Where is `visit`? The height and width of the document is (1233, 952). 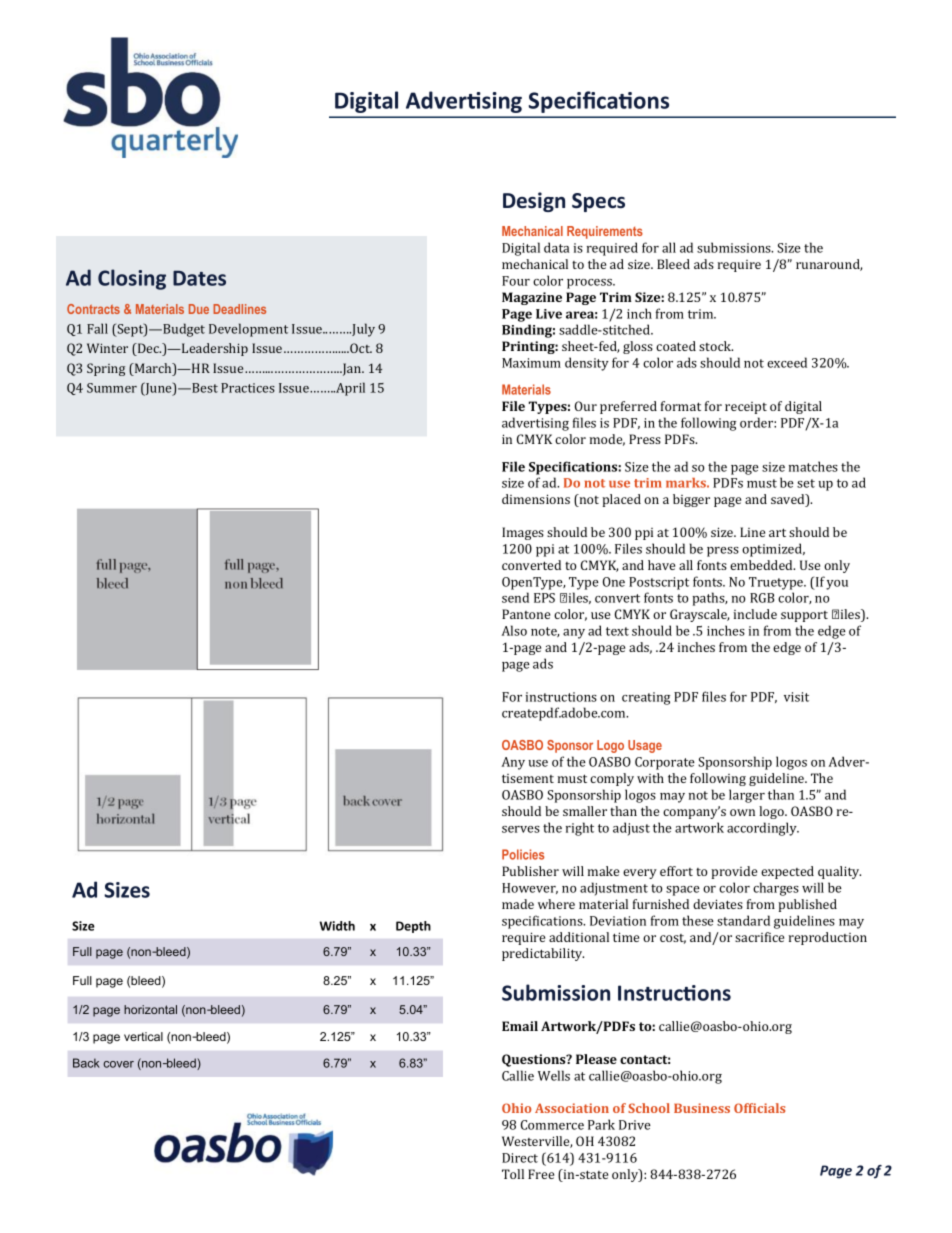 visit is located at coordinates (796, 697).
